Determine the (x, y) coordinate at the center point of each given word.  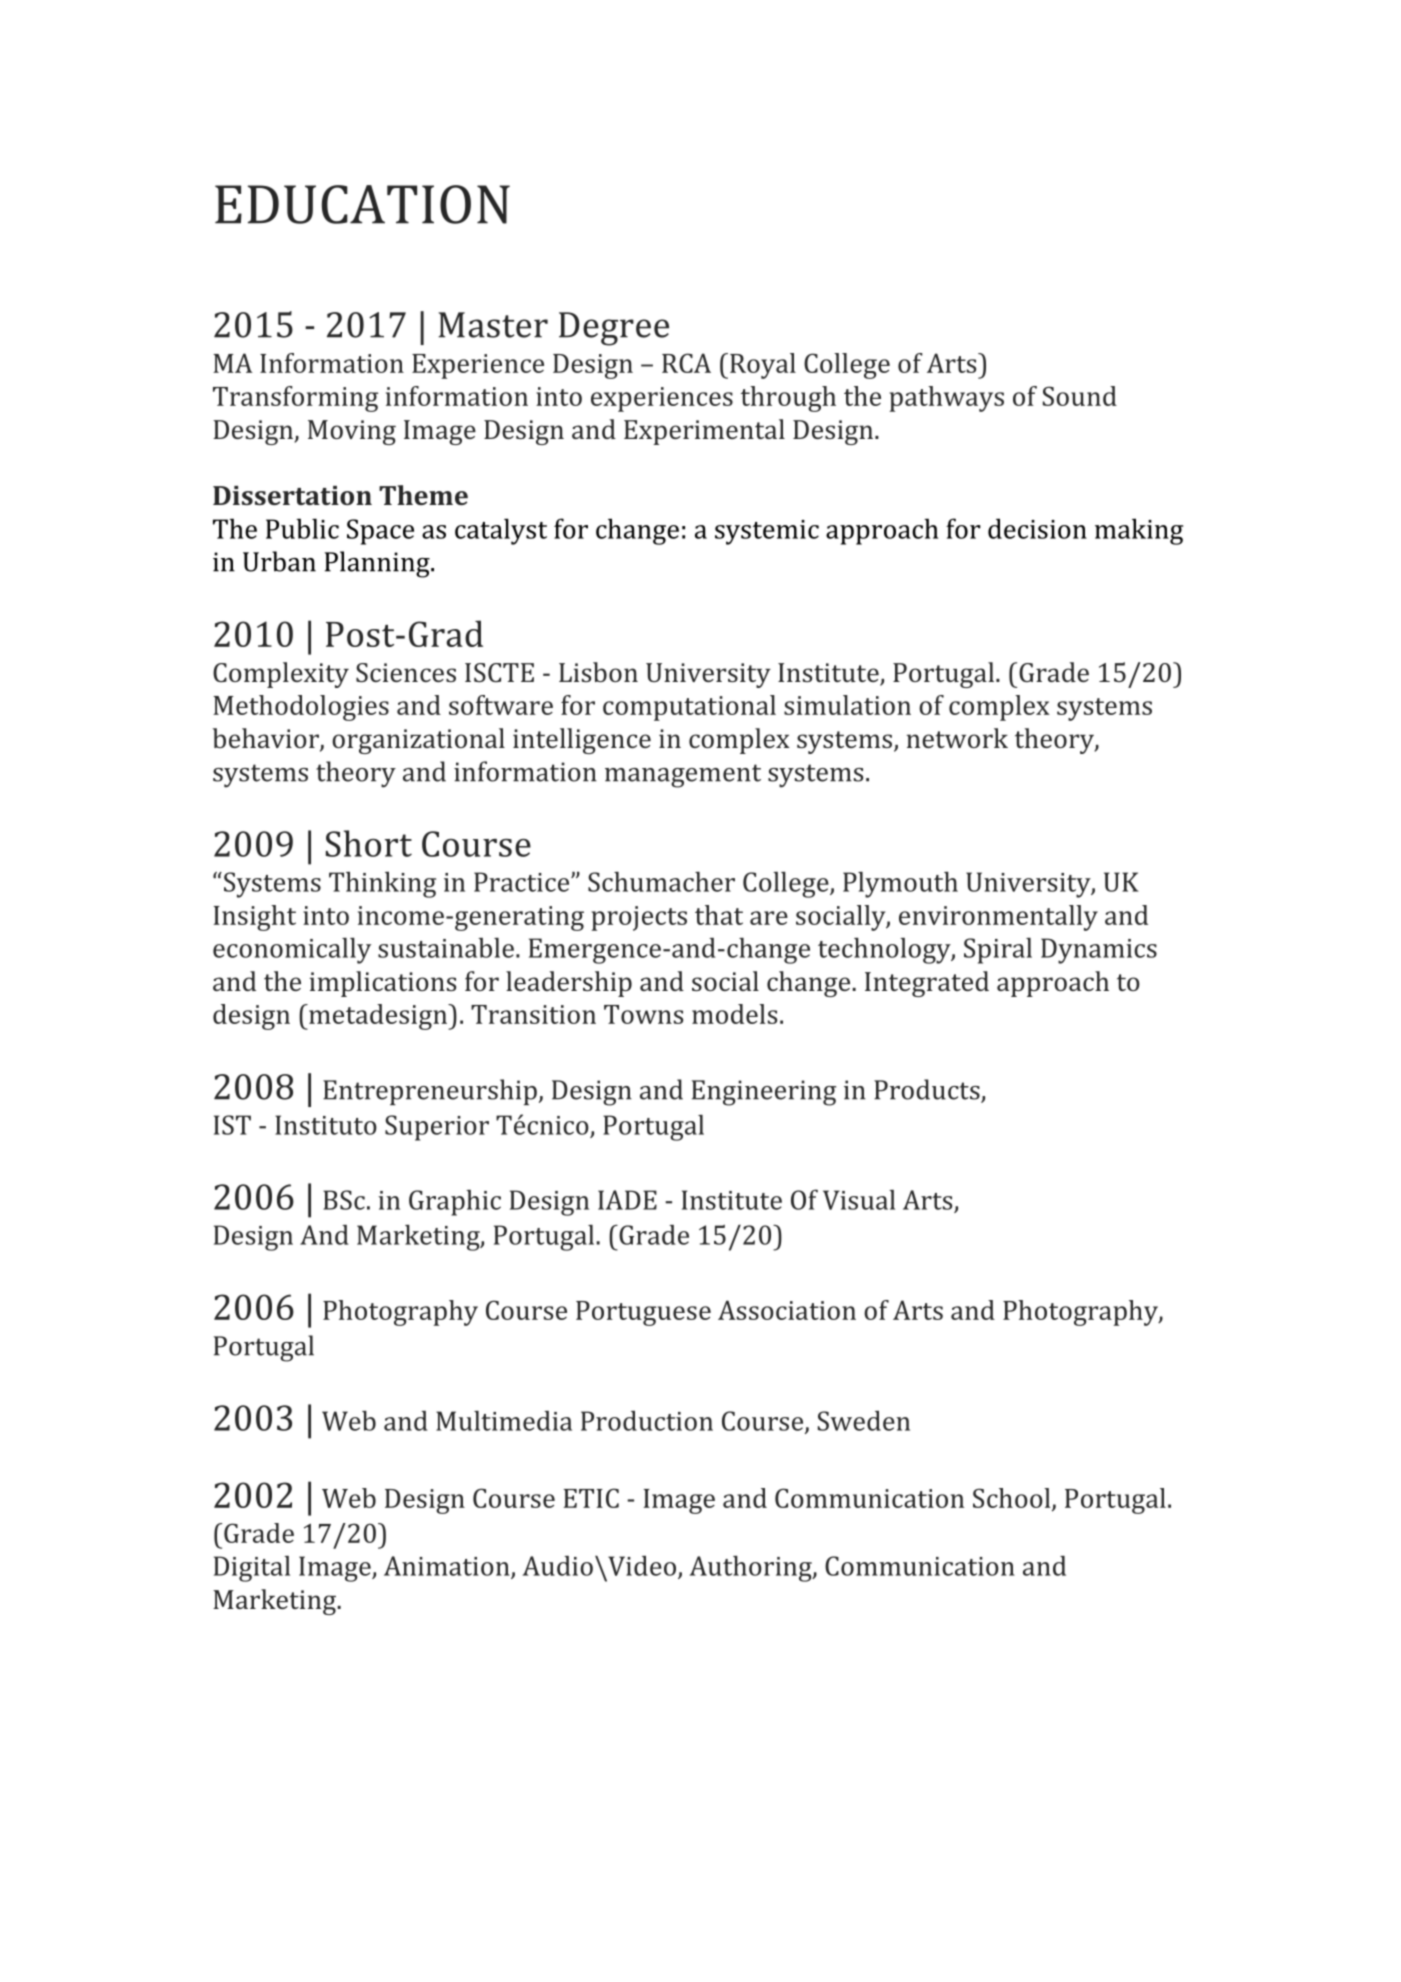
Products (928, 1090)
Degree (614, 329)
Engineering (764, 1093)
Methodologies (301, 708)
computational (689, 708)
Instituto (326, 1125)
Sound (1080, 396)
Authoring (752, 1568)
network (957, 738)
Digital (252, 1569)
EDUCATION (362, 204)
